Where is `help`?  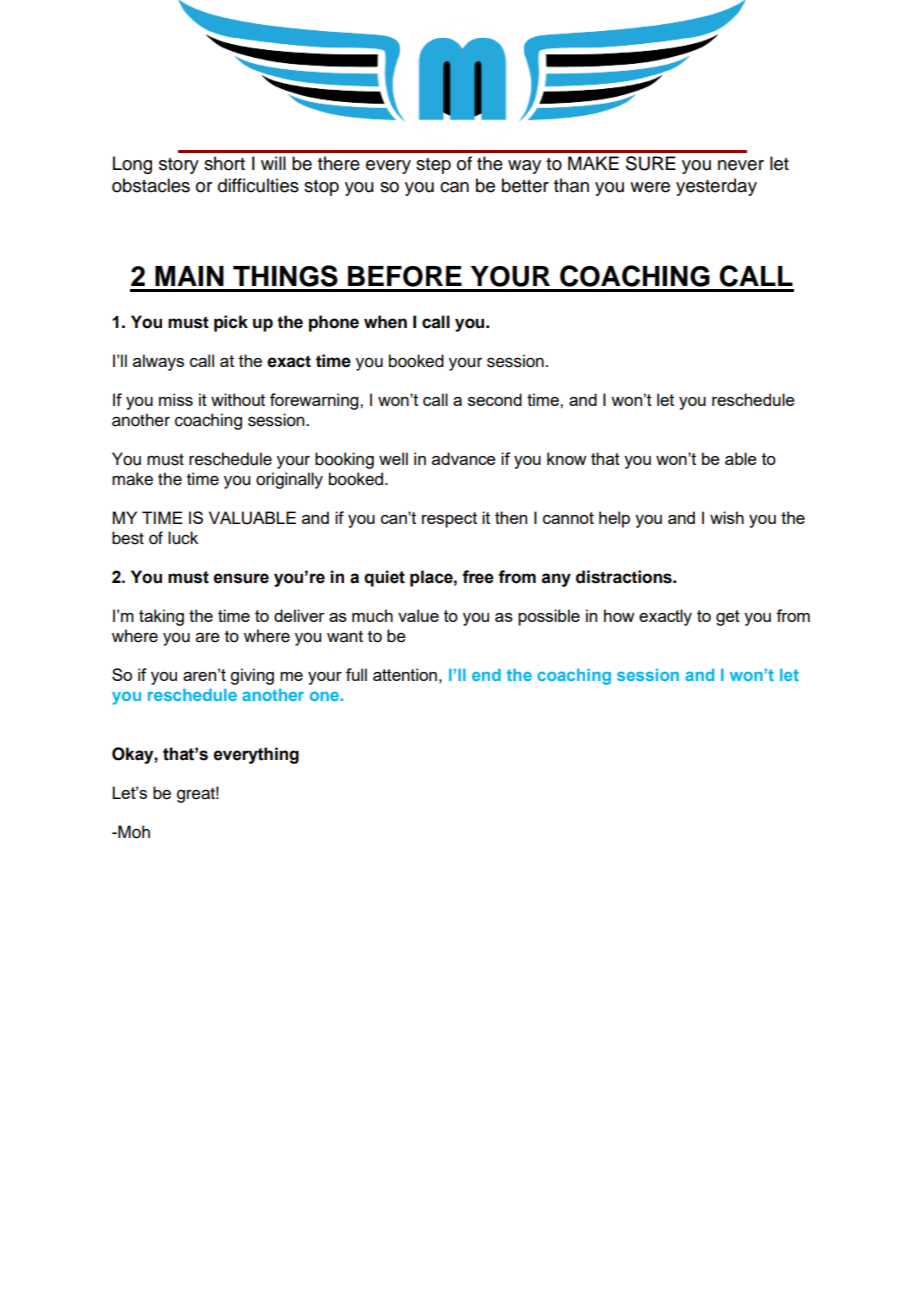
help is located at coordinates (614, 519).
